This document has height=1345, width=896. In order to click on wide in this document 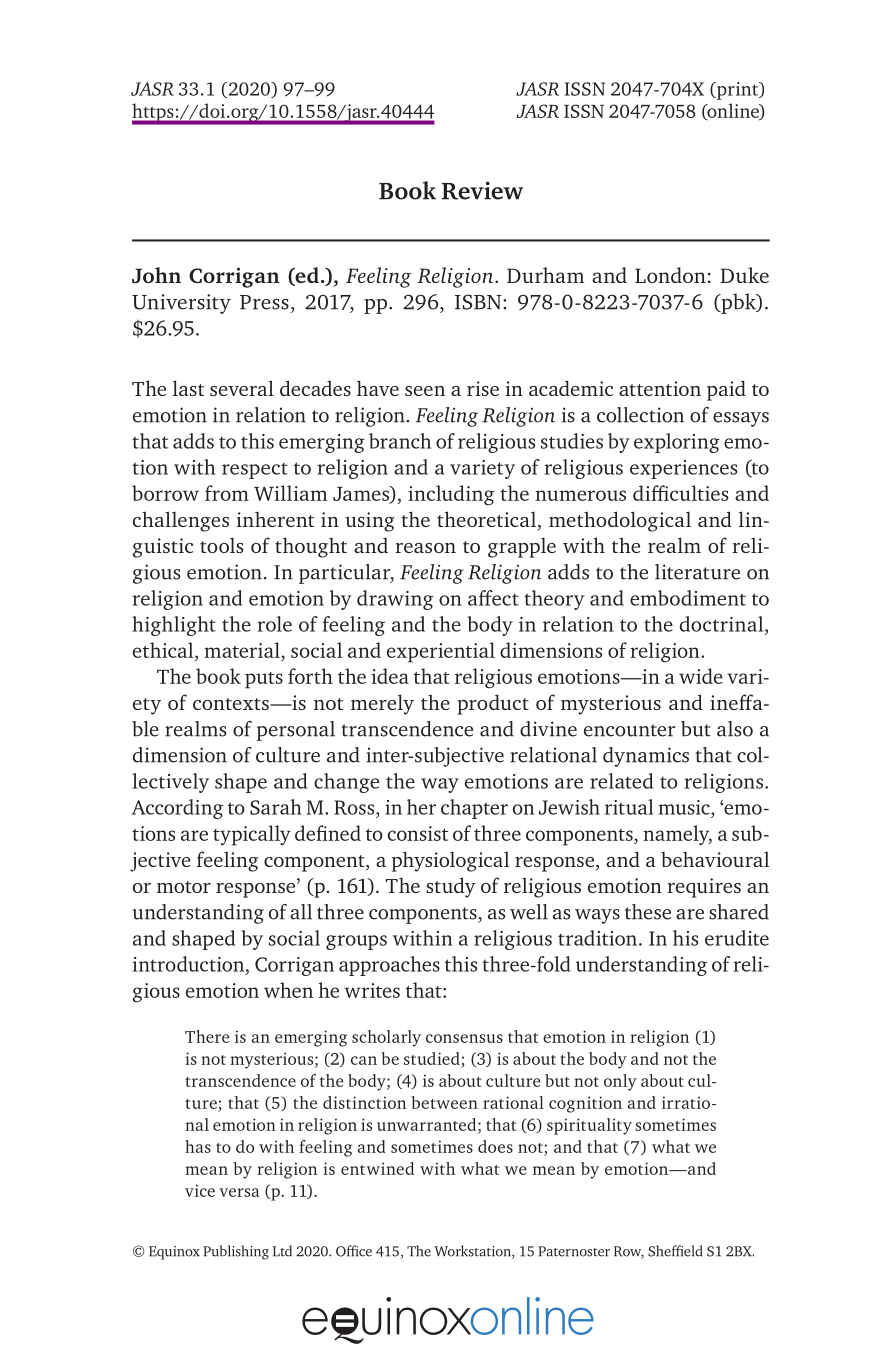, I will do `click(701, 676)`.
